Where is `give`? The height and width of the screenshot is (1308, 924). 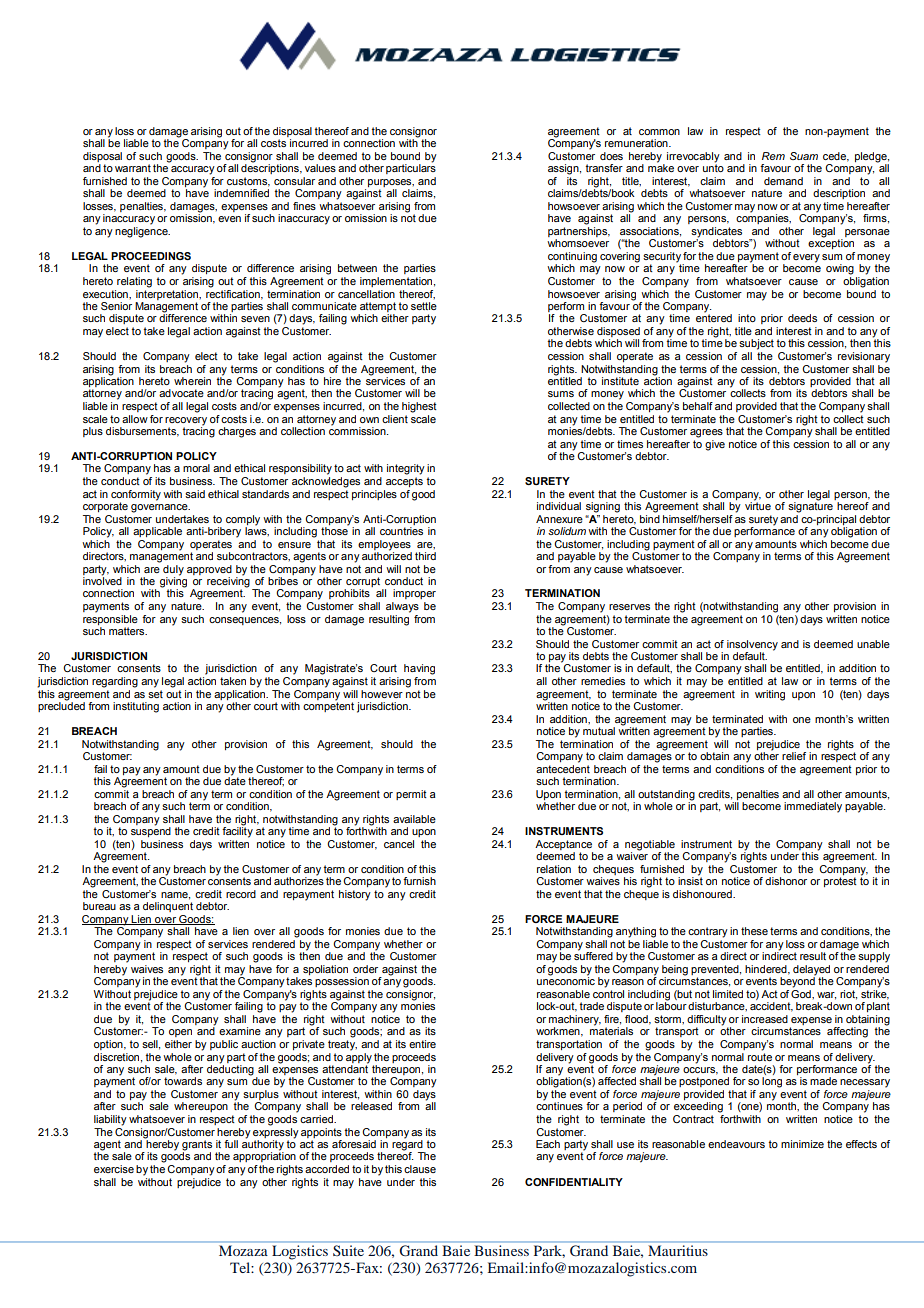
give is located at coordinates (715, 445).
